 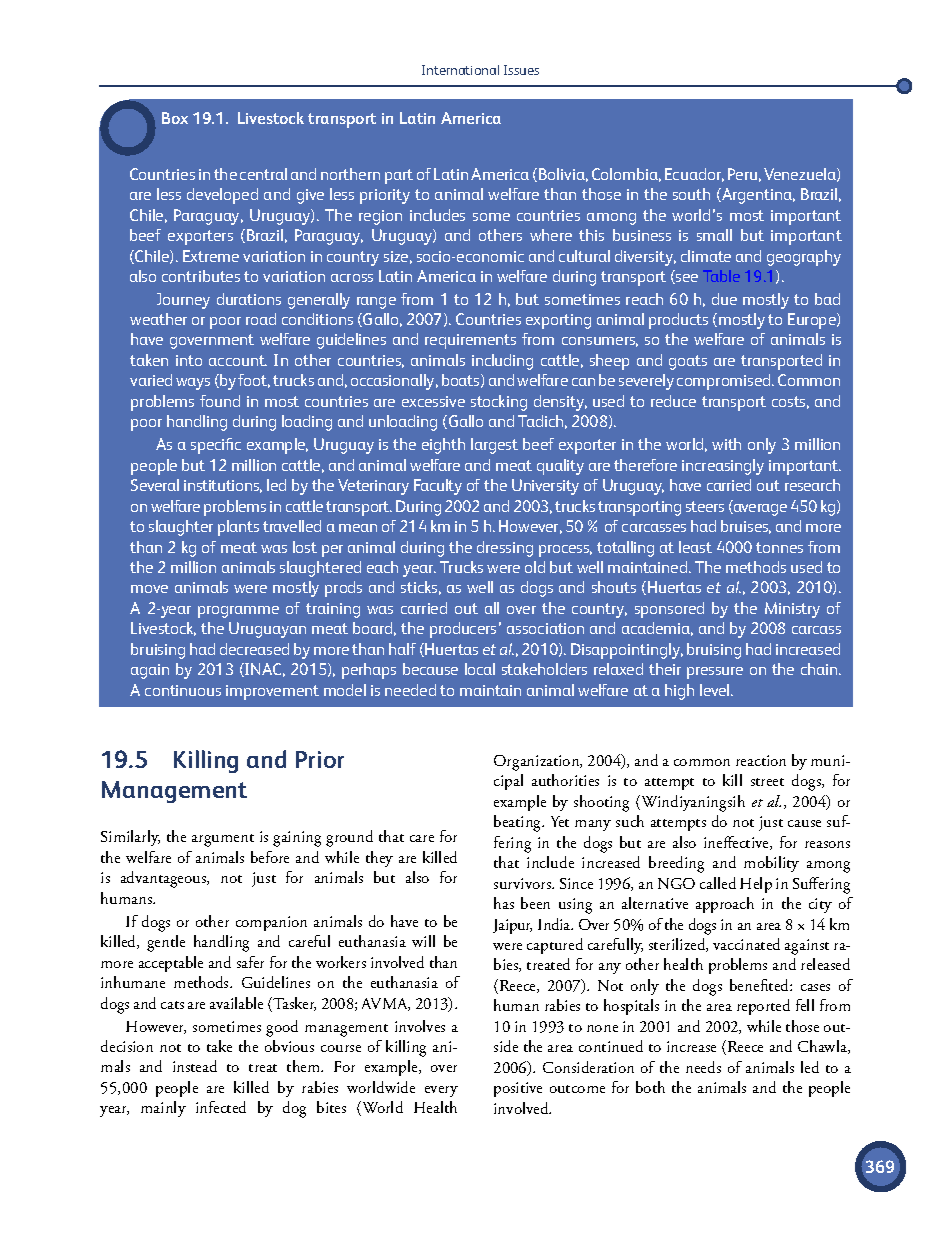 I want to click on programme, so click(x=238, y=612).
